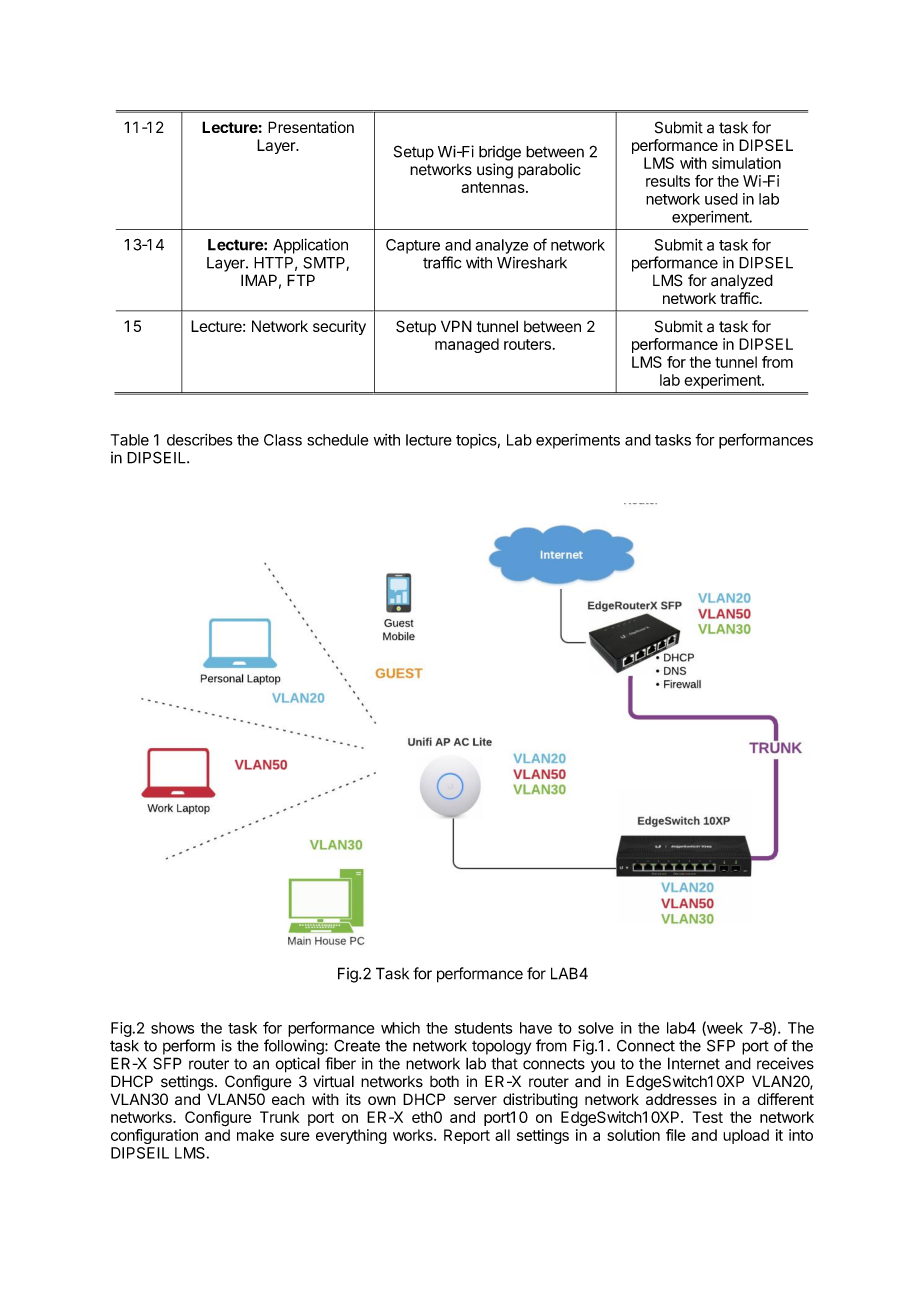 This screenshot has width=924, height=1308. What do you see at coordinates (172, 1028) in the screenshot?
I see `shows` at bounding box center [172, 1028].
